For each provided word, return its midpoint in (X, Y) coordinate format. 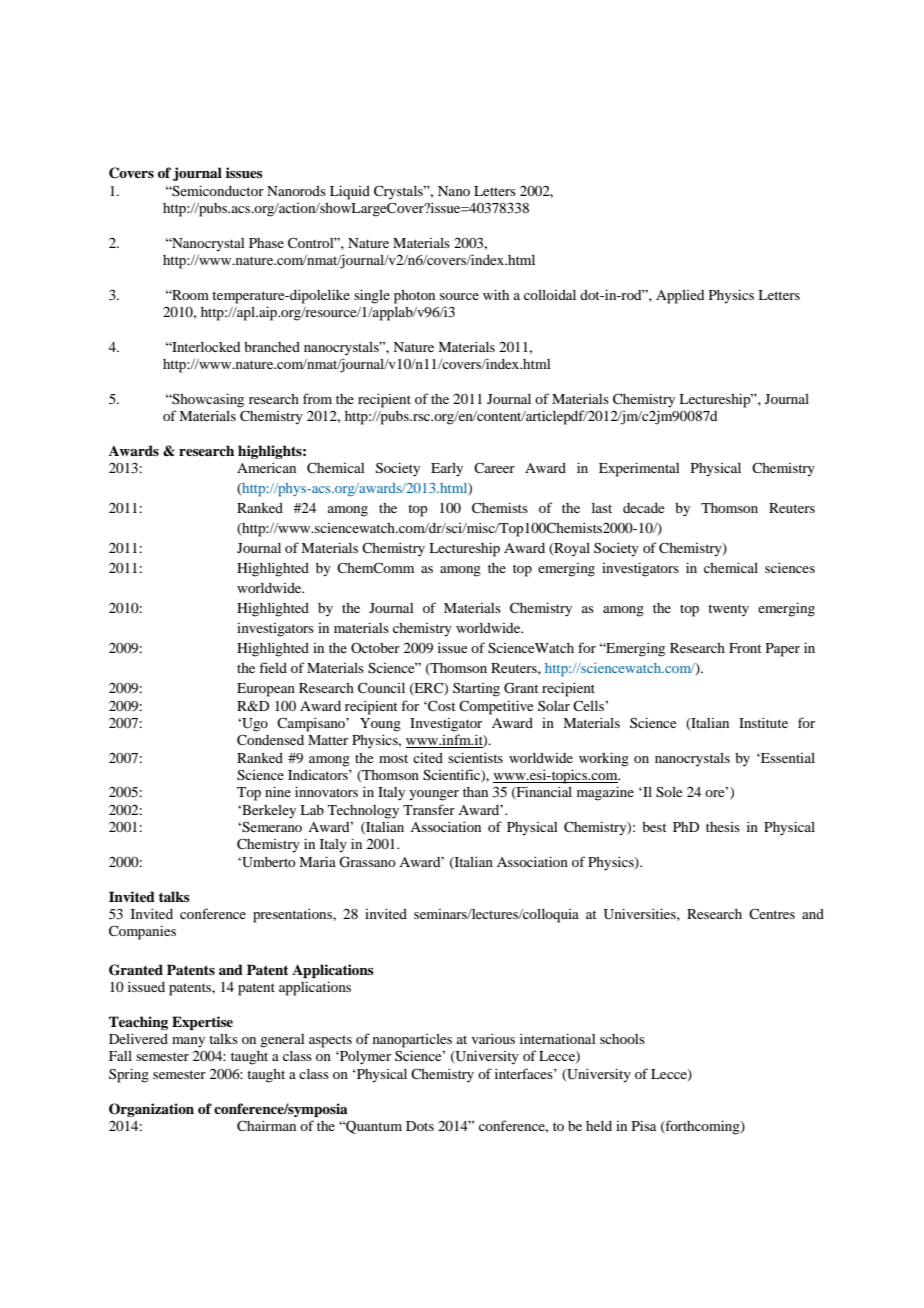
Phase (266, 243)
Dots (420, 1126)
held (599, 1126)
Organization (151, 1110)
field (273, 667)
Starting (476, 689)
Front (745, 648)
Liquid (350, 192)
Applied (680, 297)
